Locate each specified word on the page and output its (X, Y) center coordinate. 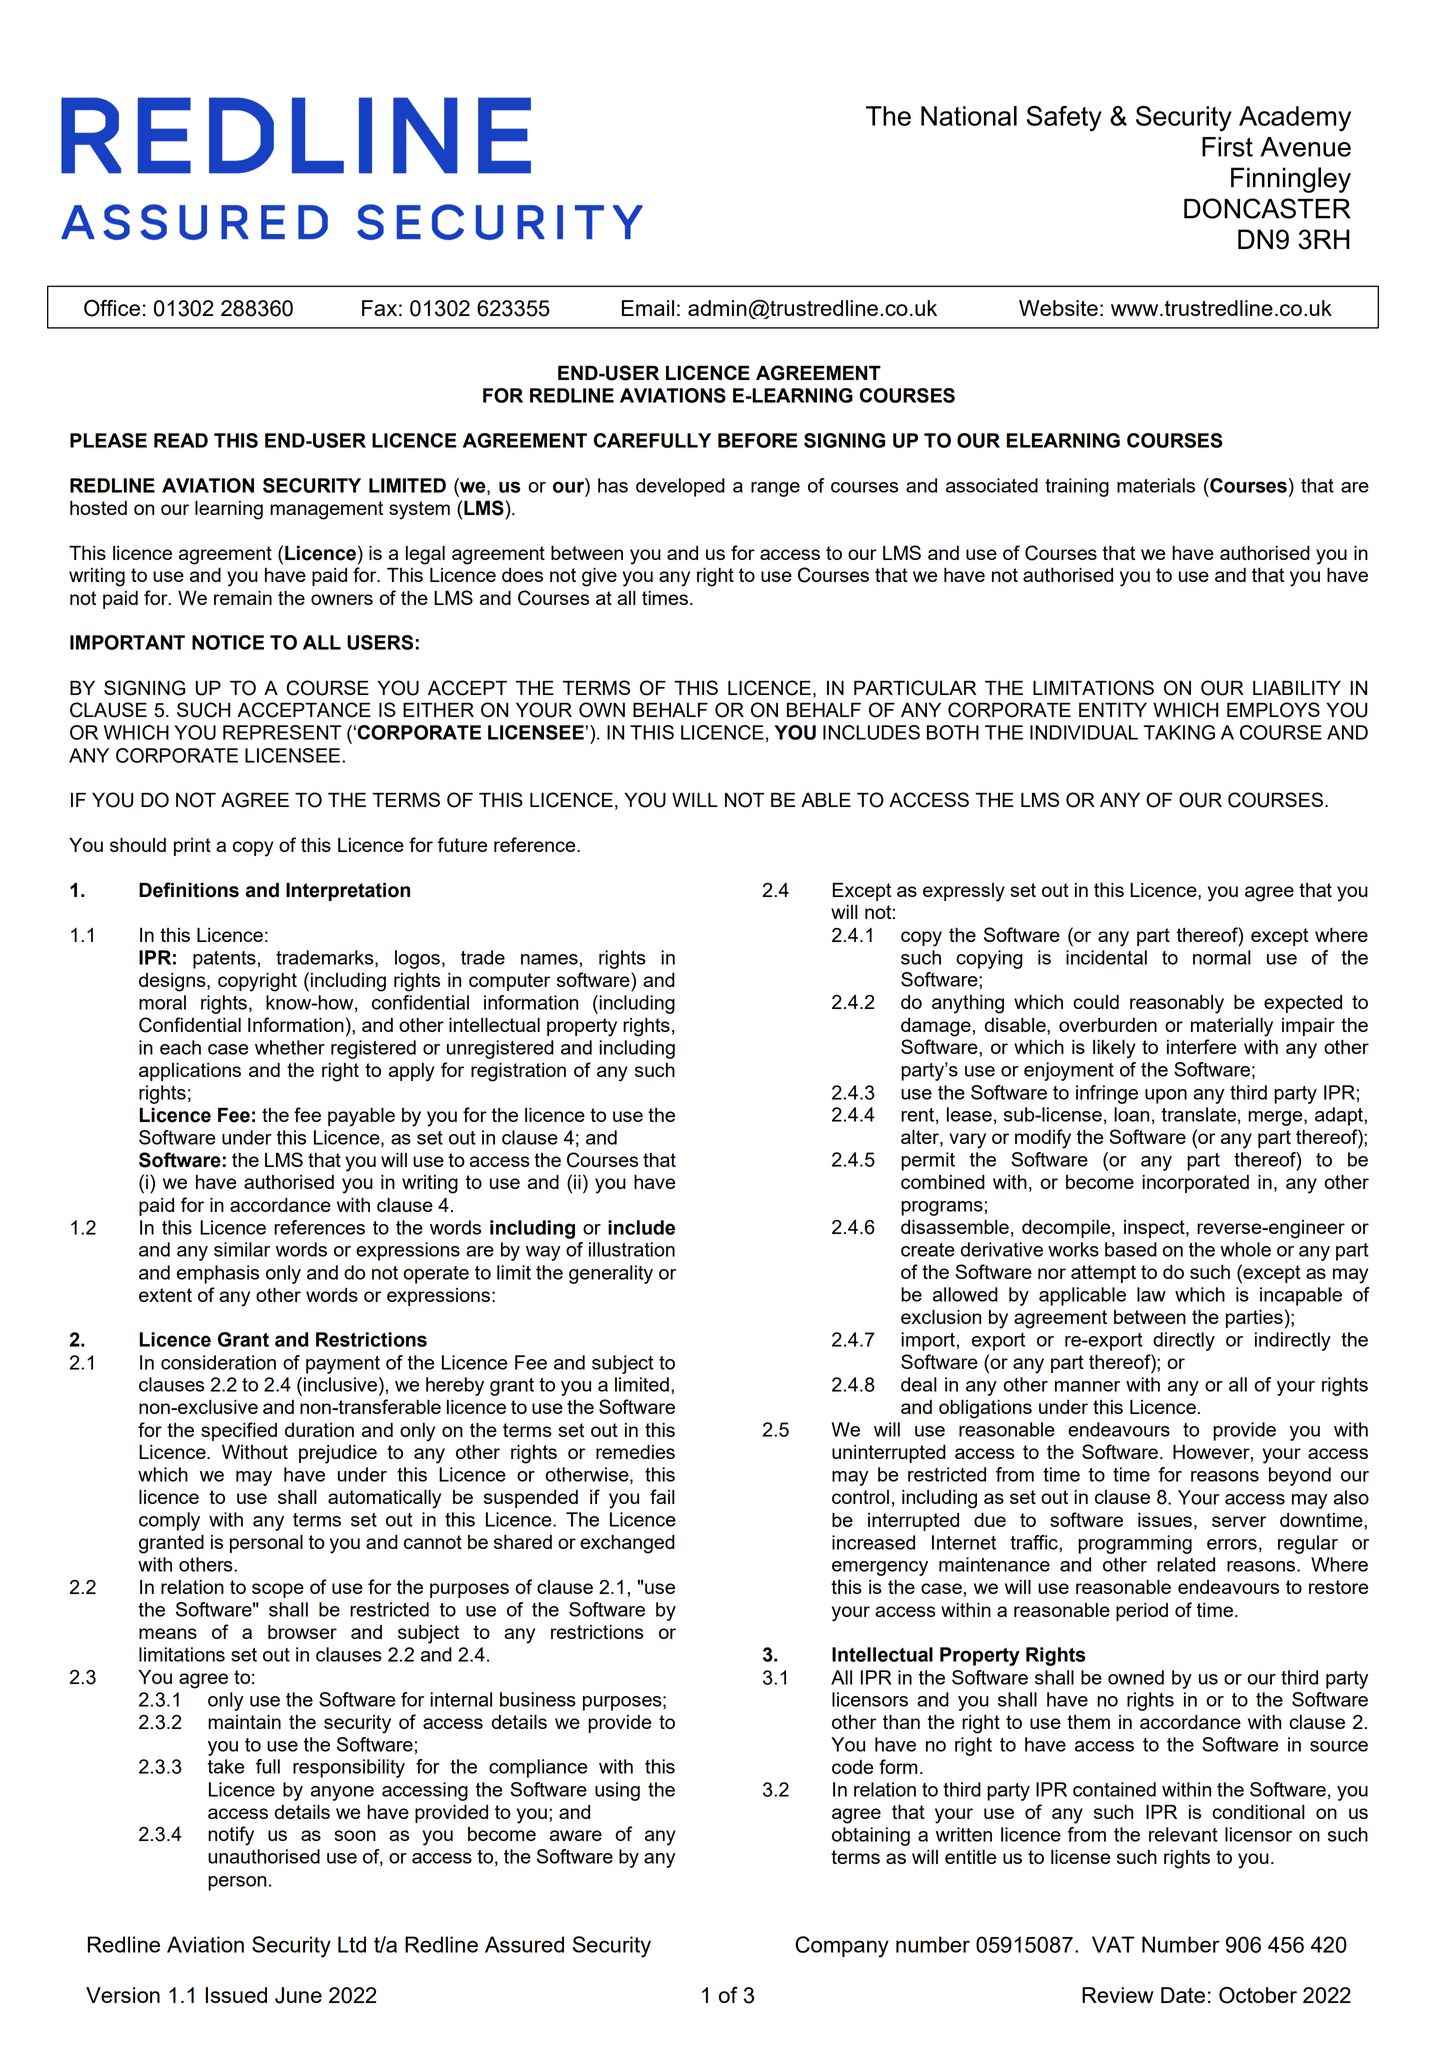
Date (1183, 1995)
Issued (236, 1995)
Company (842, 1947)
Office (112, 308)
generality (611, 1274)
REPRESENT (282, 732)
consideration (218, 1362)
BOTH (953, 732)
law (1151, 1294)
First (1227, 147)
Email (648, 308)
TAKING (1179, 732)
